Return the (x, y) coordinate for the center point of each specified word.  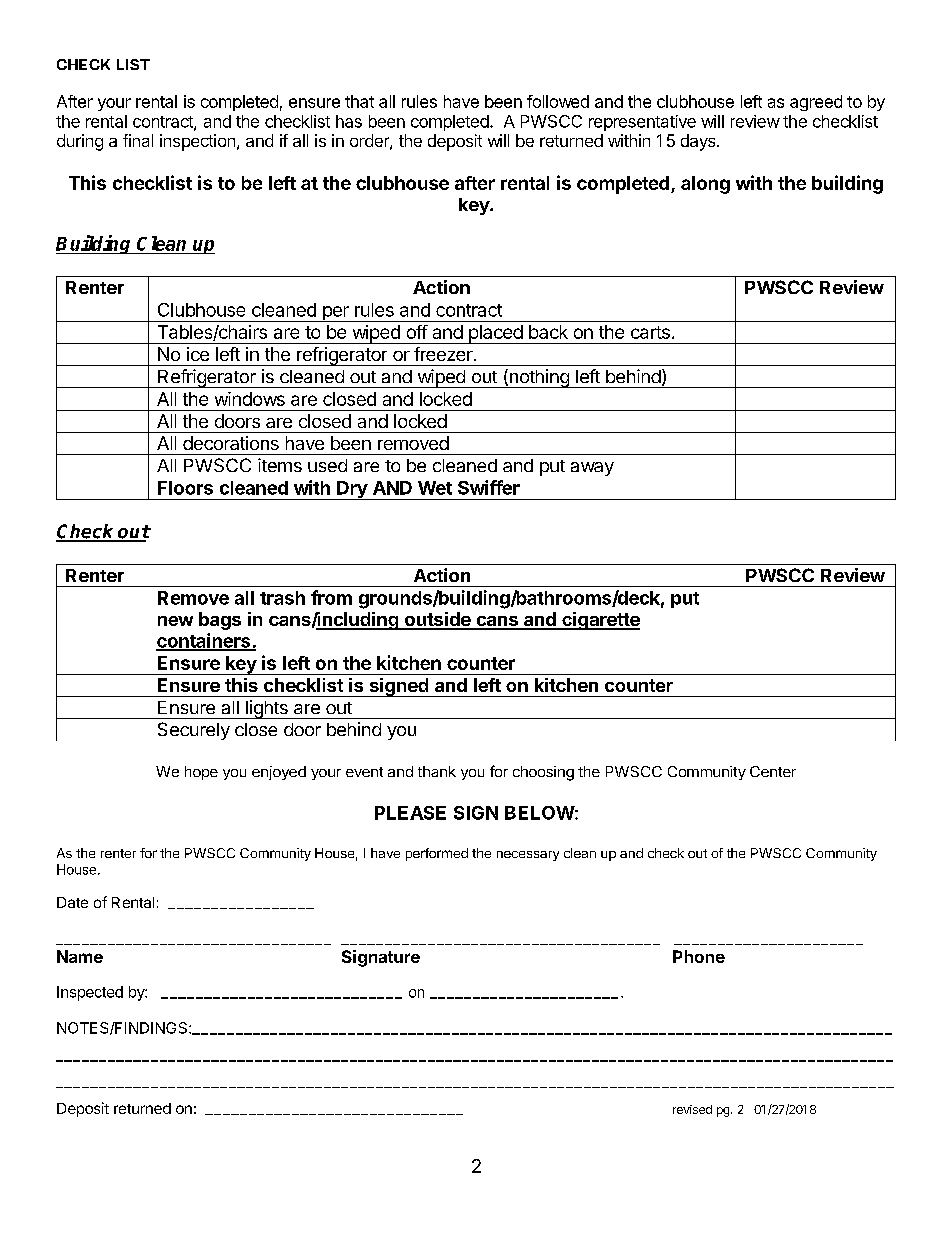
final (138, 140)
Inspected (90, 993)
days (699, 142)
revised (692, 1109)
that (359, 101)
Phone (699, 956)
